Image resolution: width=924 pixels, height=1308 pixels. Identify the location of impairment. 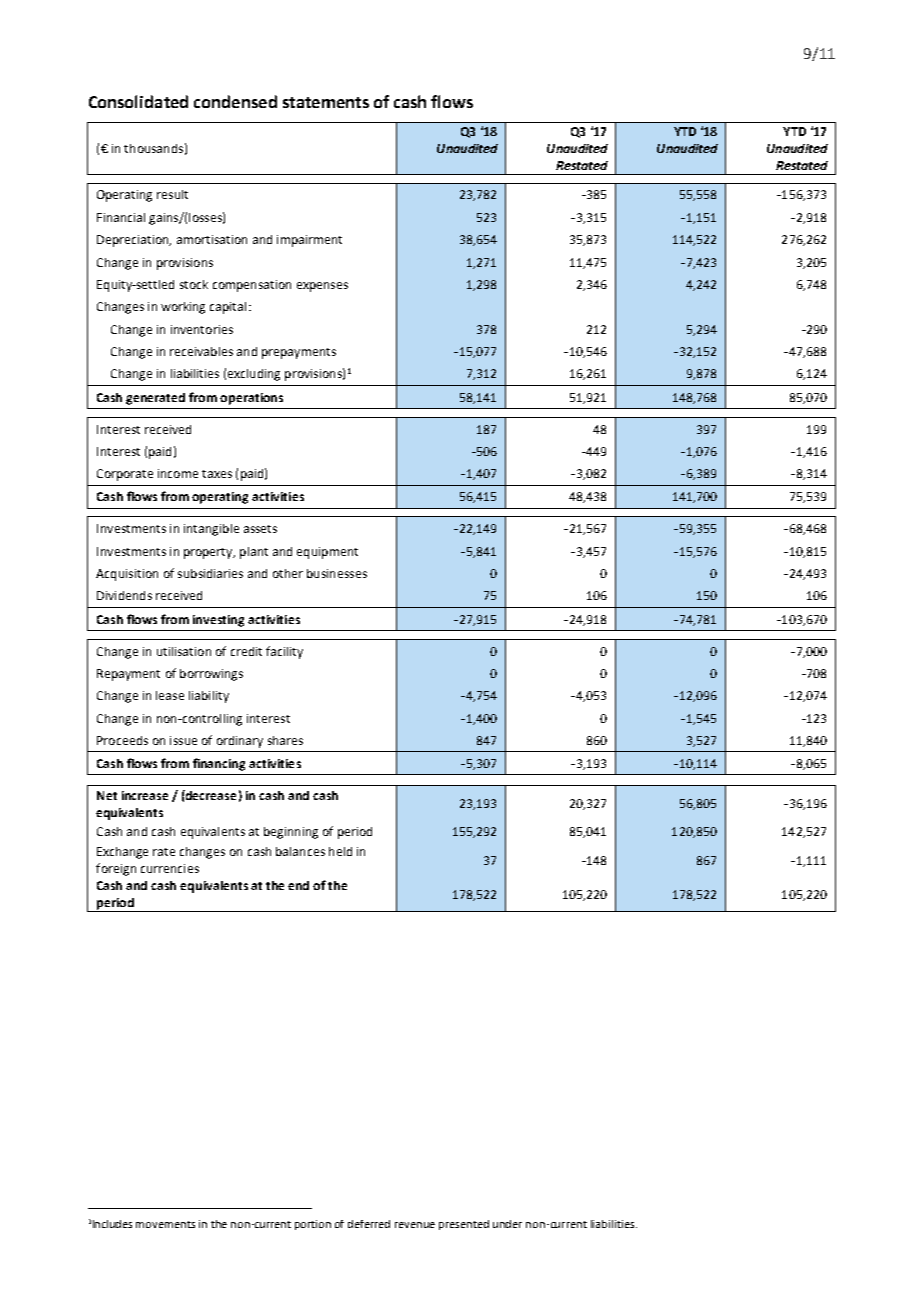
(309, 241).
